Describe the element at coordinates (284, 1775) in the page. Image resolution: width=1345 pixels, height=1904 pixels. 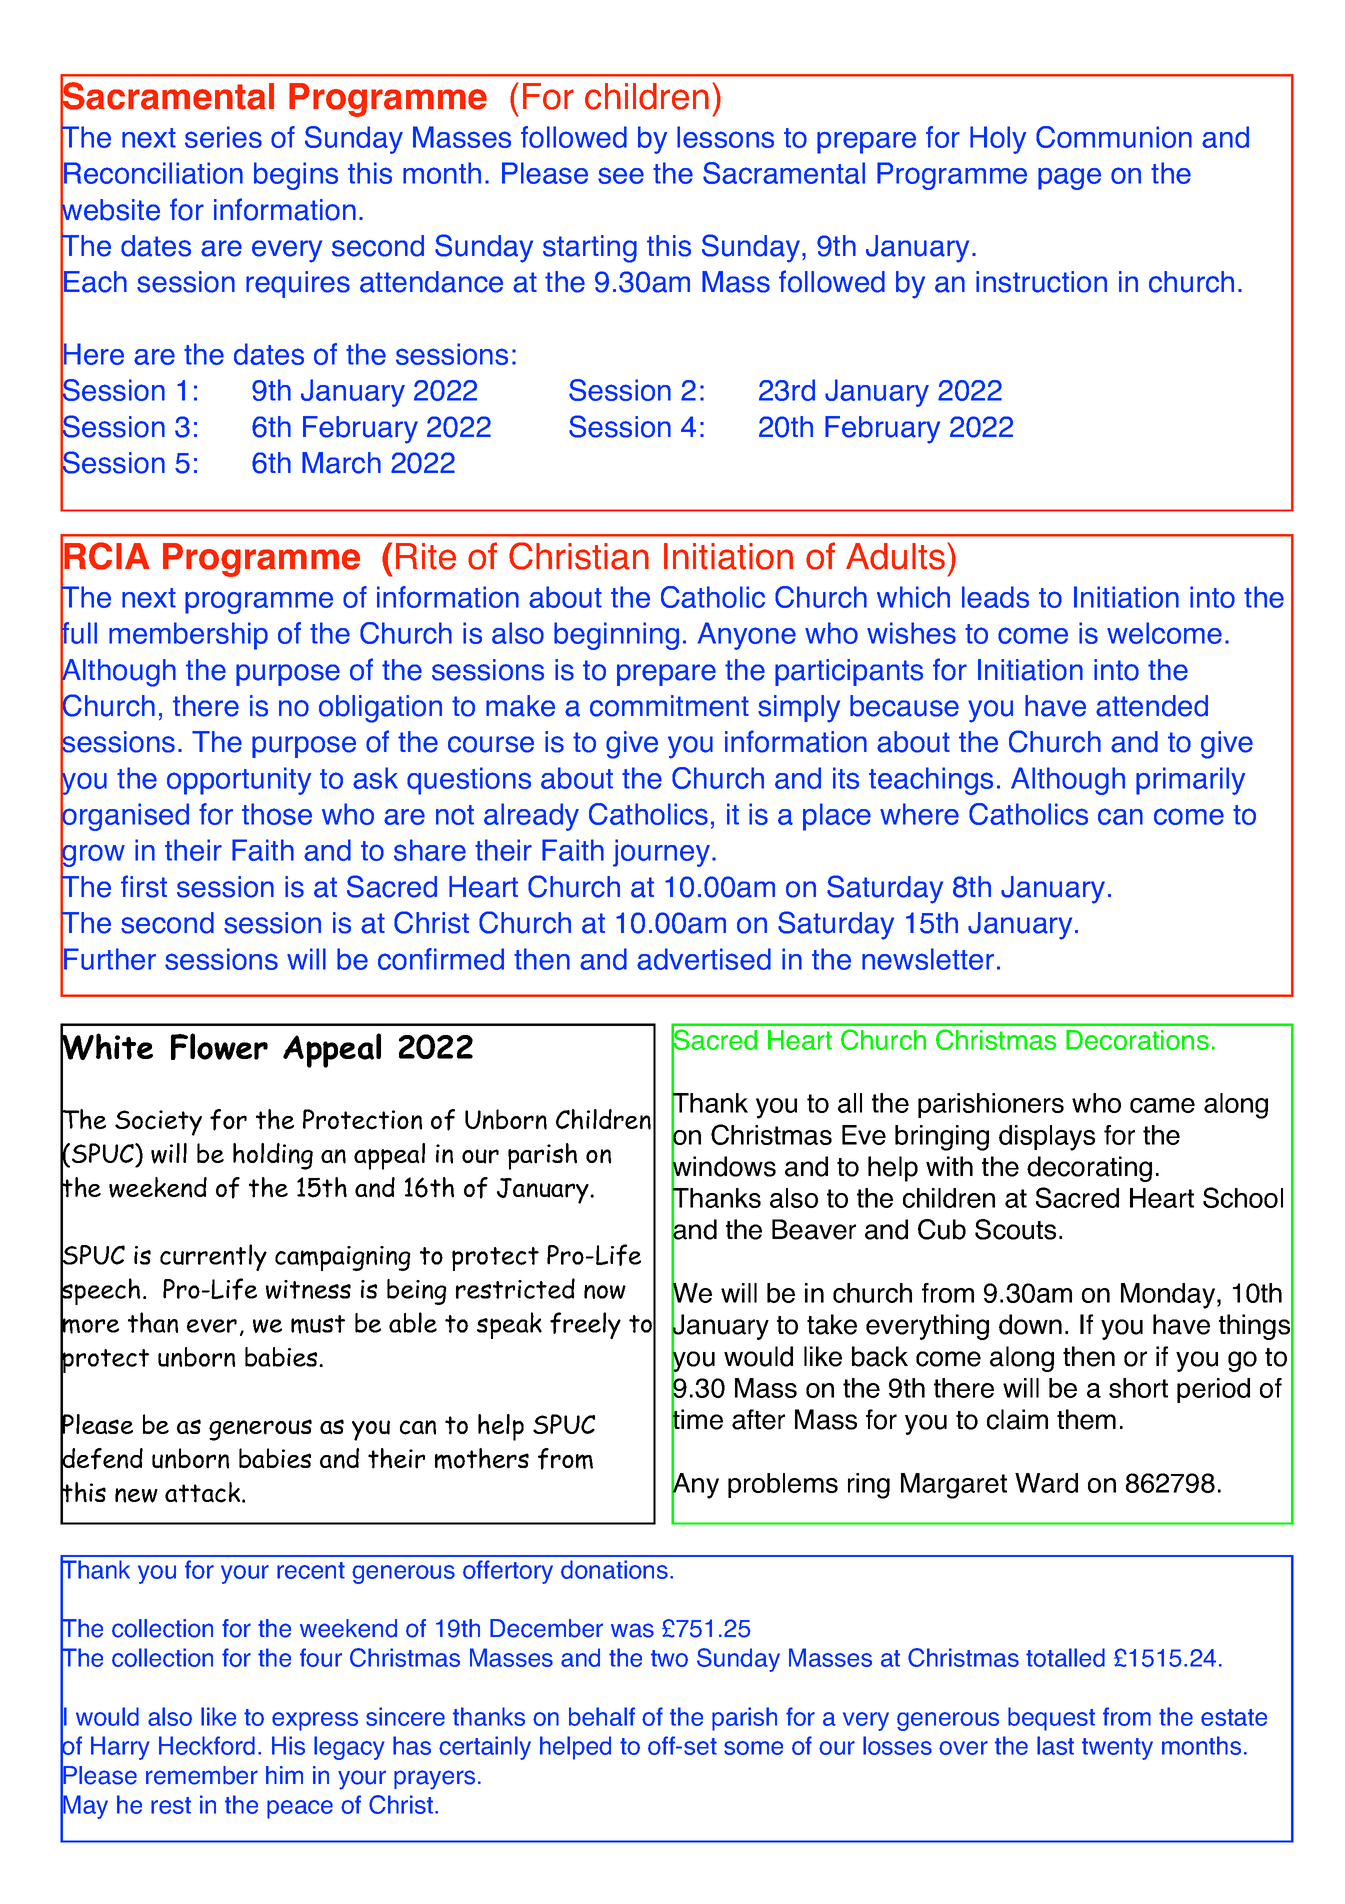
I see `him` at that location.
